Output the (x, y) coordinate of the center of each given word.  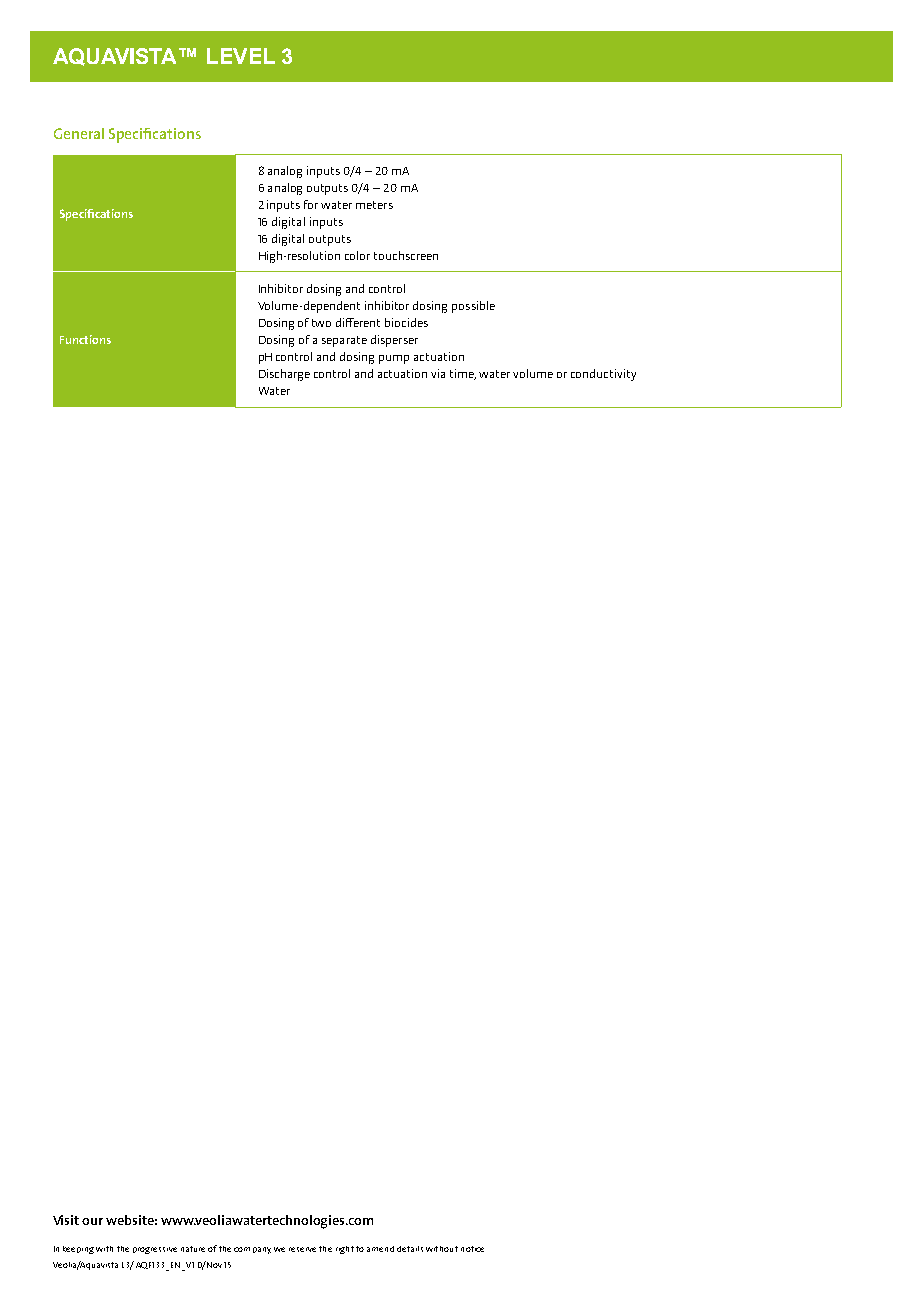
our (92, 1221)
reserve (302, 1249)
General (79, 133)
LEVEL (241, 56)
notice (472, 1249)
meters (374, 205)
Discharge (284, 375)
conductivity (603, 375)
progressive (155, 1250)
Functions (85, 339)
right (345, 1250)
